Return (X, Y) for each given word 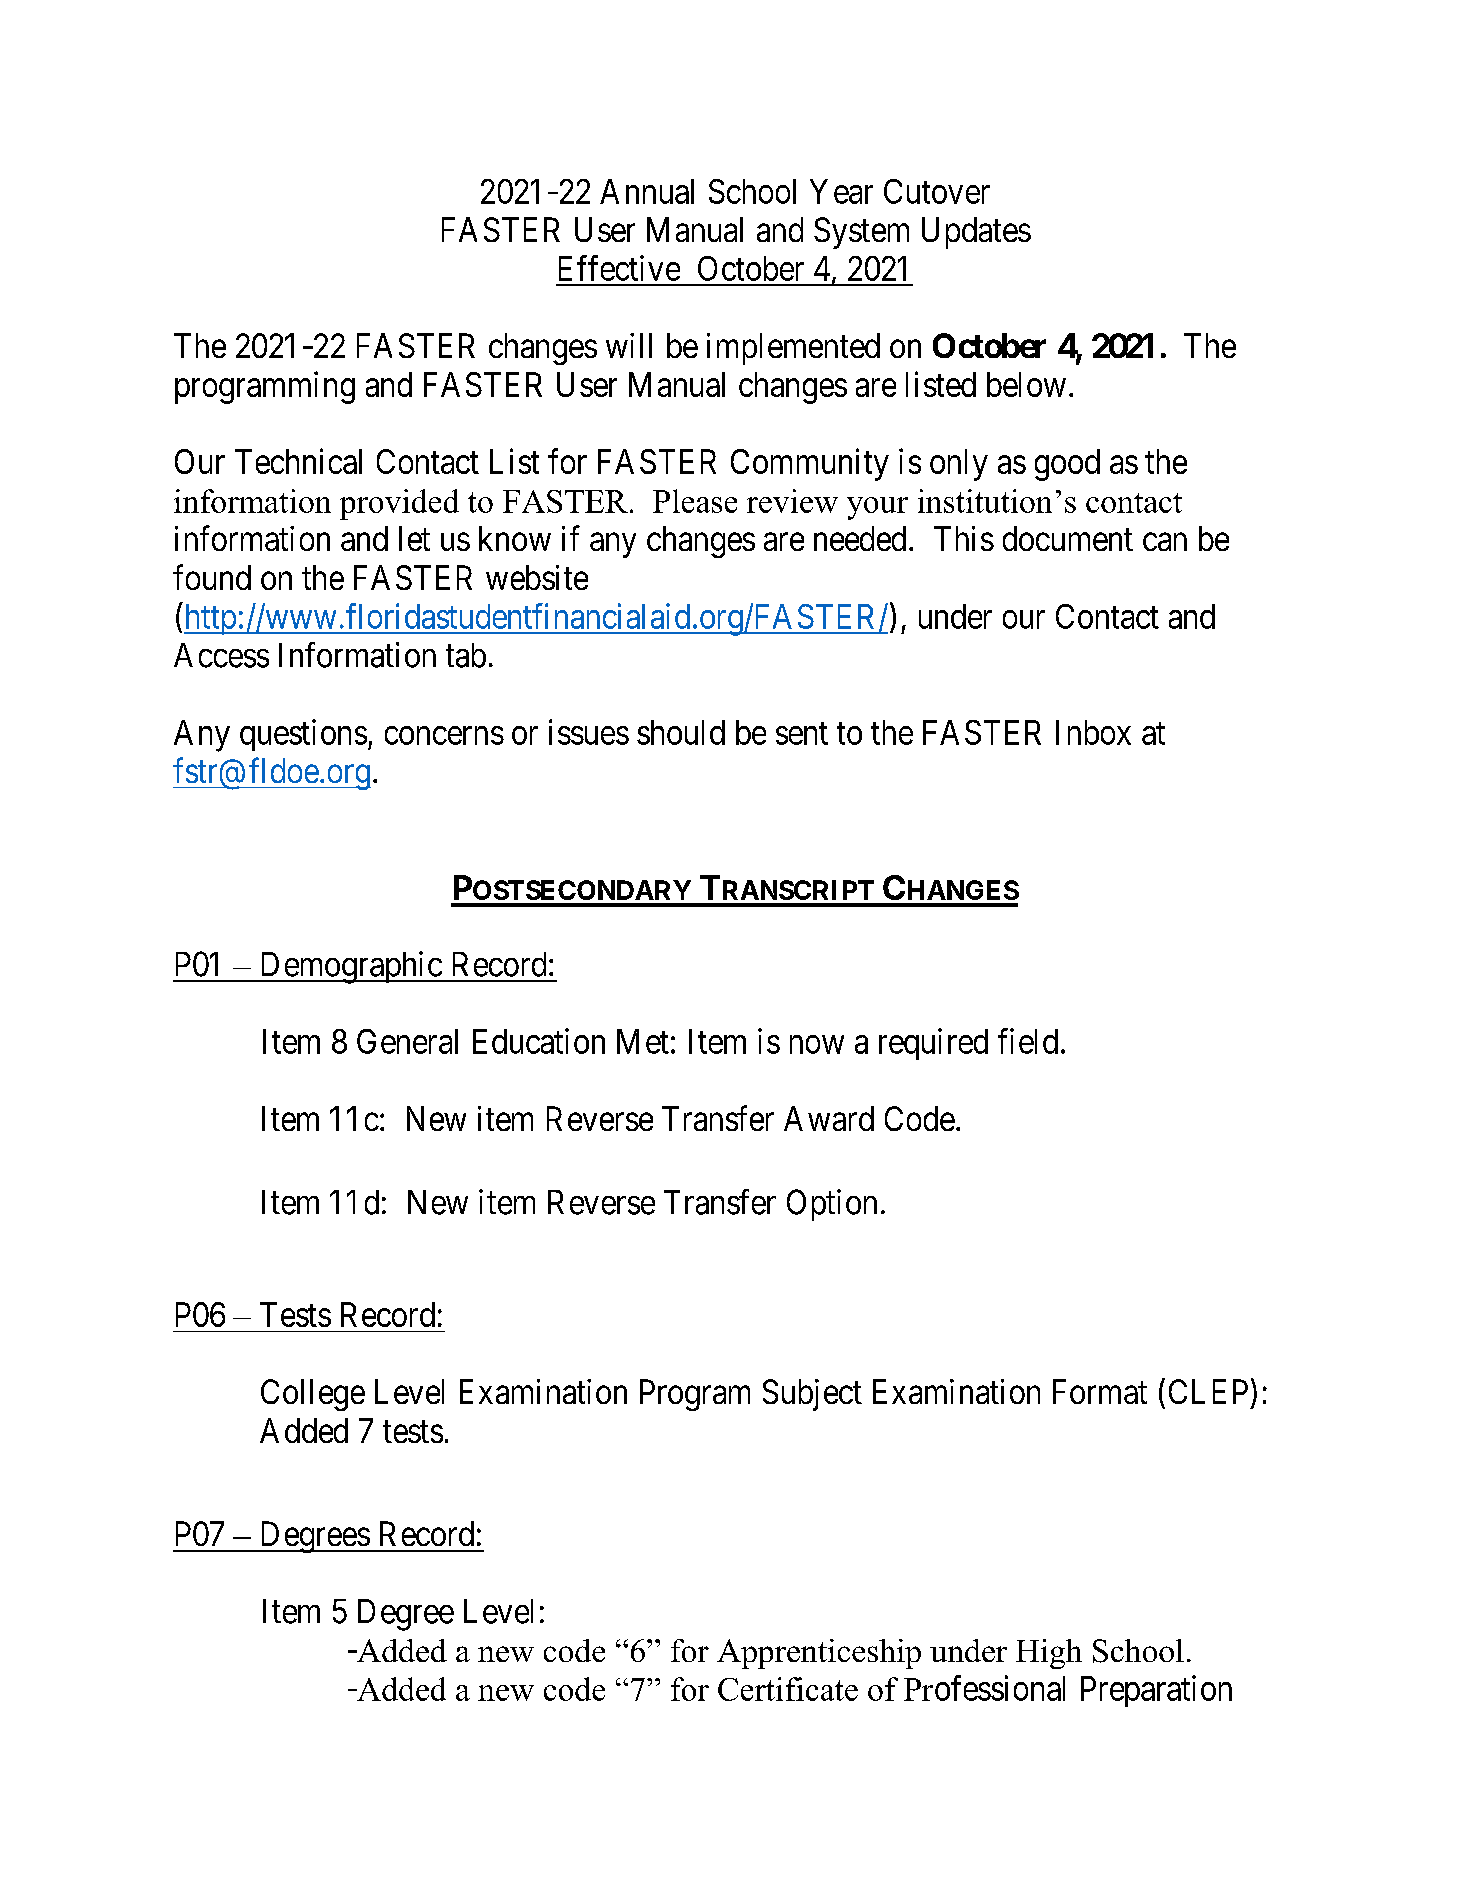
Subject (812, 1395)
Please (695, 501)
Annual (647, 191)
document (1068, 538)
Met (643, 1041)
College (313, 1395)
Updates (976, 233)
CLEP (1208, 1391)
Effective (619, 268)
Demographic (350, 967)
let (414, 538)
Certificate (788, 1689)
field (1028, 1041)
